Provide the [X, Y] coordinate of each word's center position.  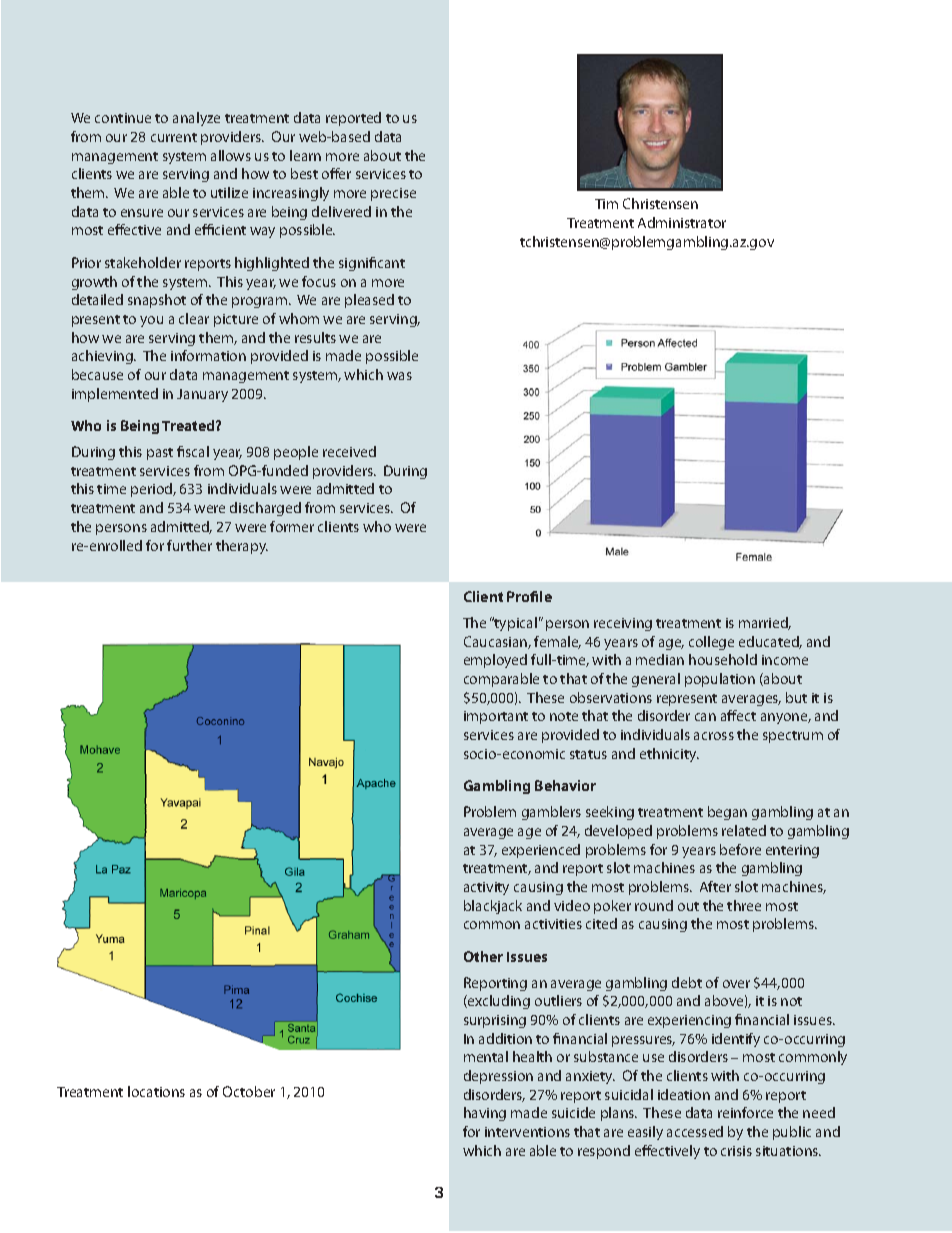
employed [495, 661]
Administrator [682, 222]
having [485, 1114]
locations [156, 1091]
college [711, 643]
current [174, 137]
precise [393, 194]
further [189, 545]
